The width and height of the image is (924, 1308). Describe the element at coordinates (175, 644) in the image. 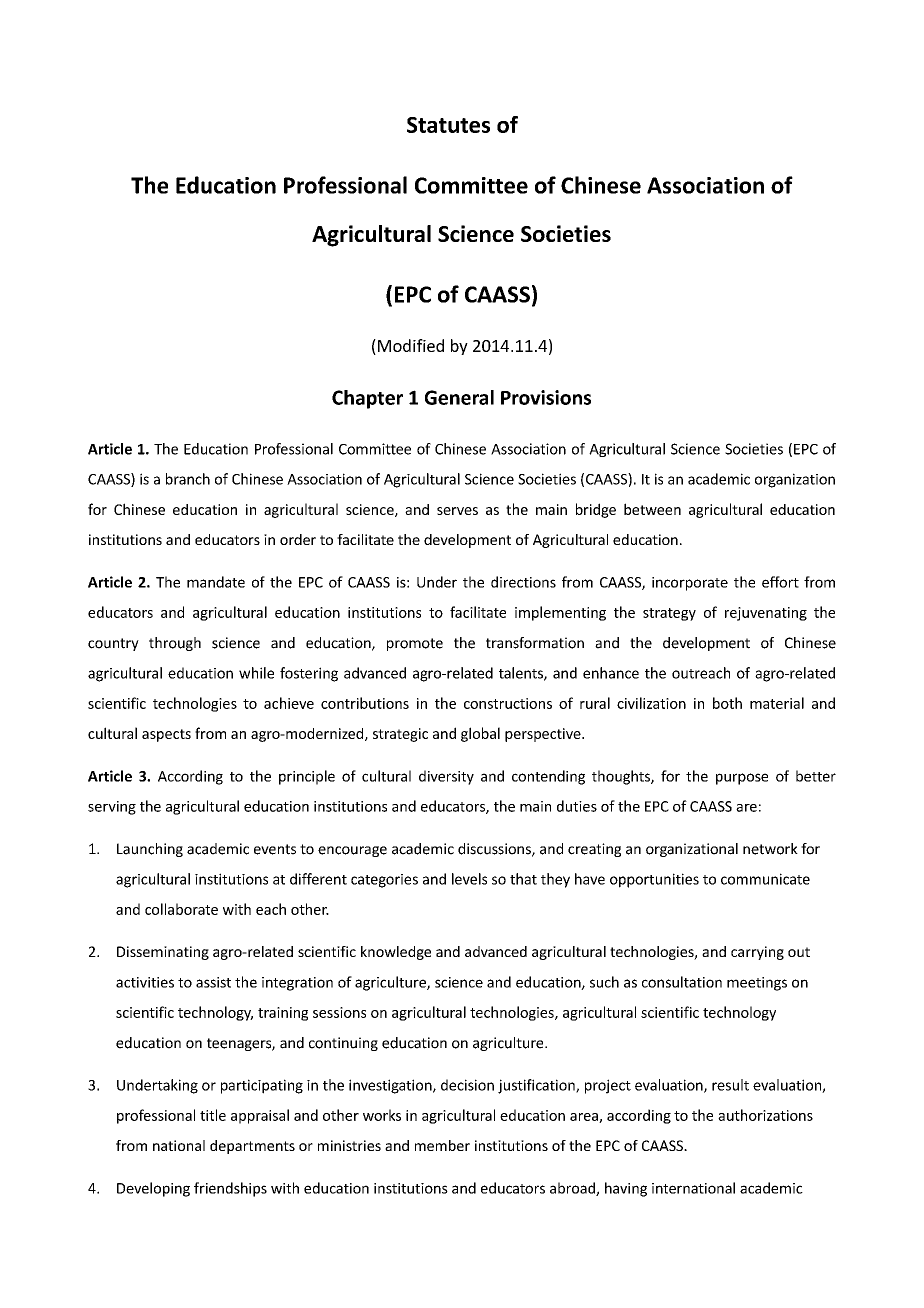

I see `through` at that location.
